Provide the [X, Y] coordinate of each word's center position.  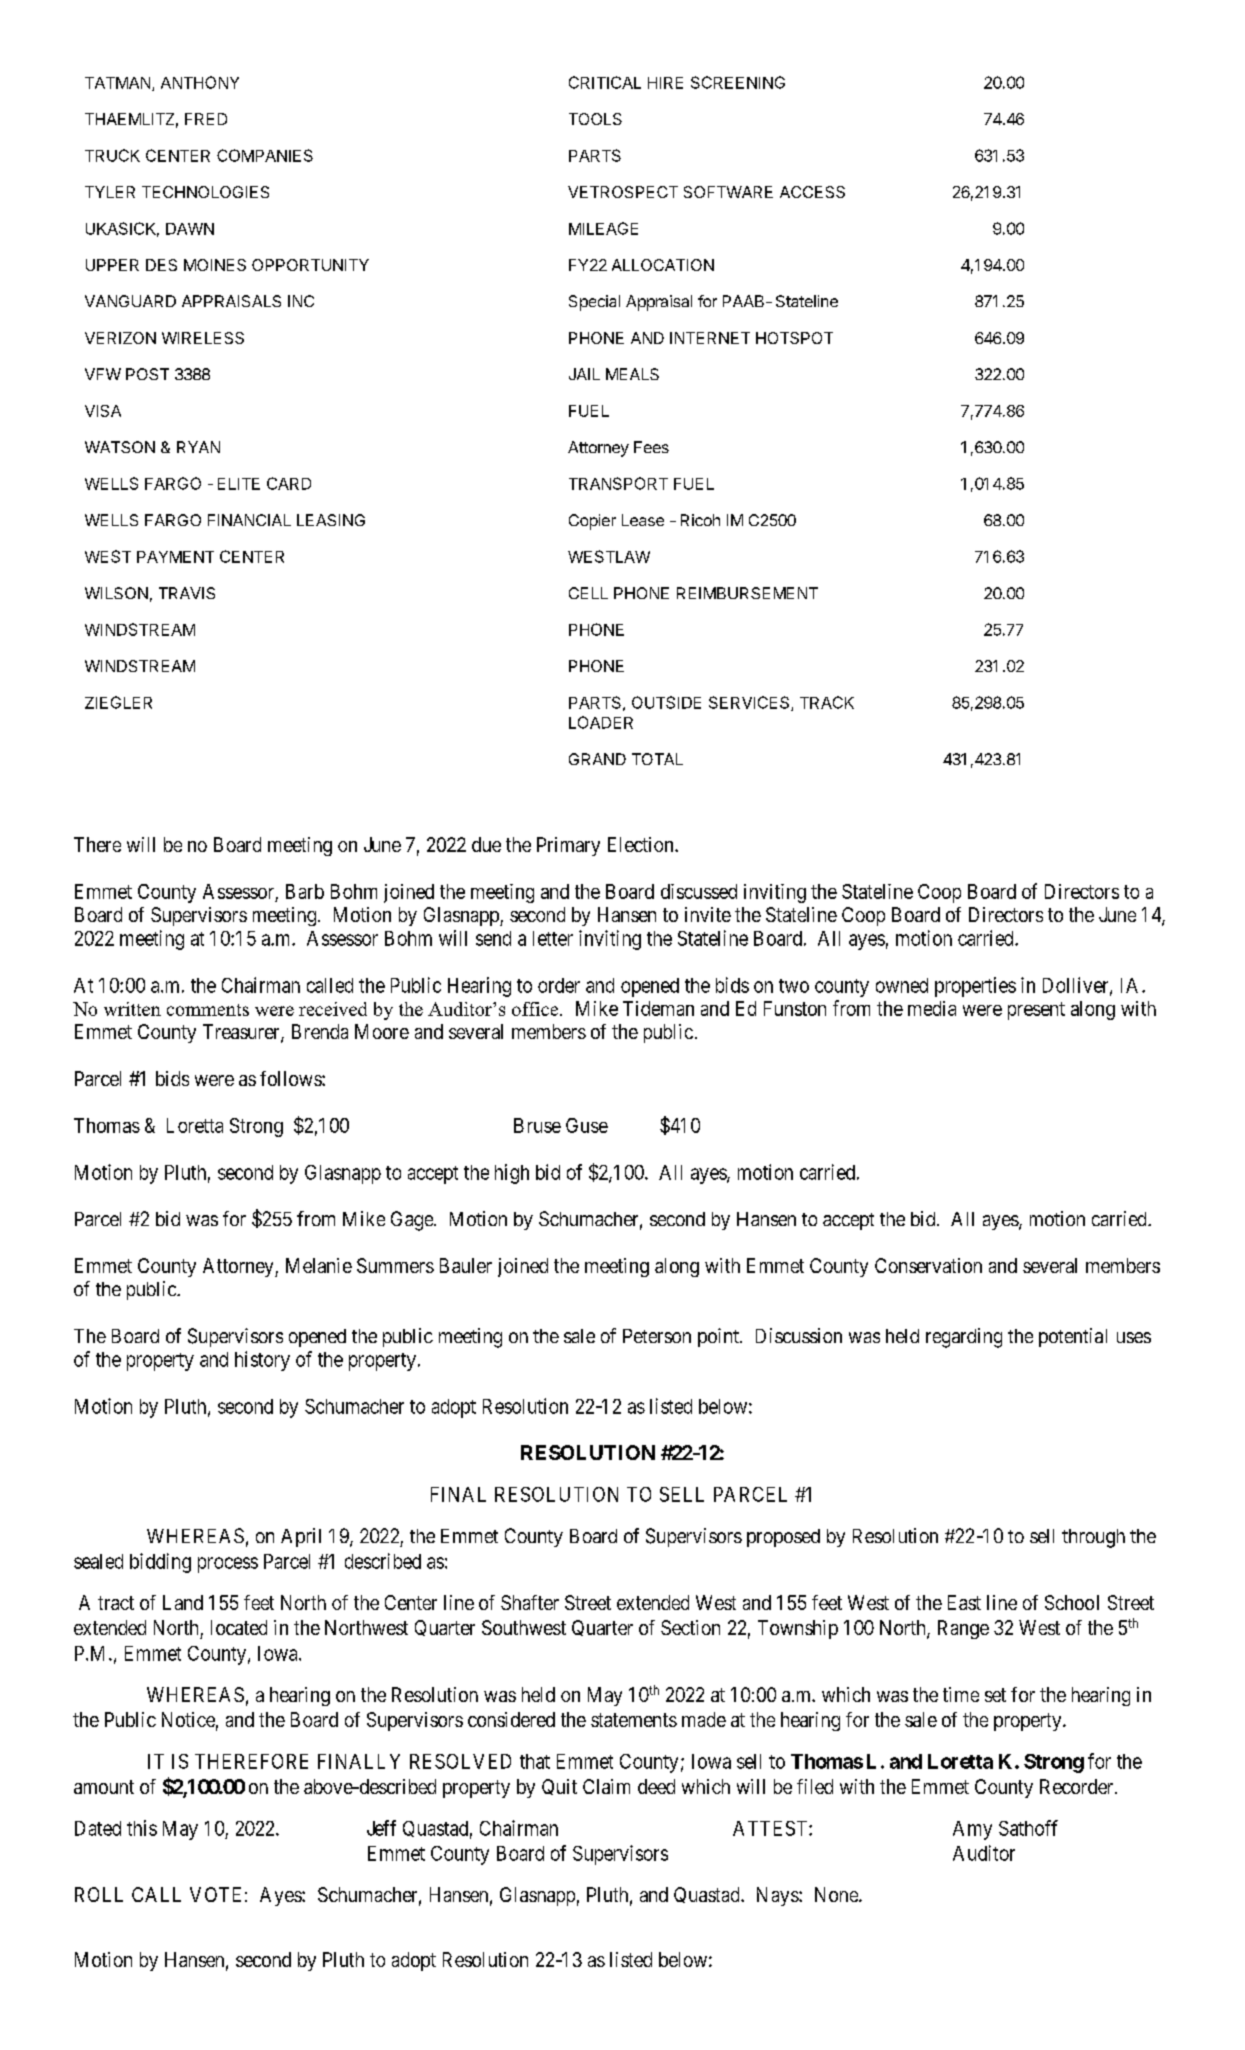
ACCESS [812, 192]
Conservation [928, 1265]
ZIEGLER [118, 702]
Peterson [657, 1336]
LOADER [601, 722]
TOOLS [595, 119]
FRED [206, 119]
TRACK [827, 702]
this [142, 1828]
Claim [606, 1786]
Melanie [319, 1265]
